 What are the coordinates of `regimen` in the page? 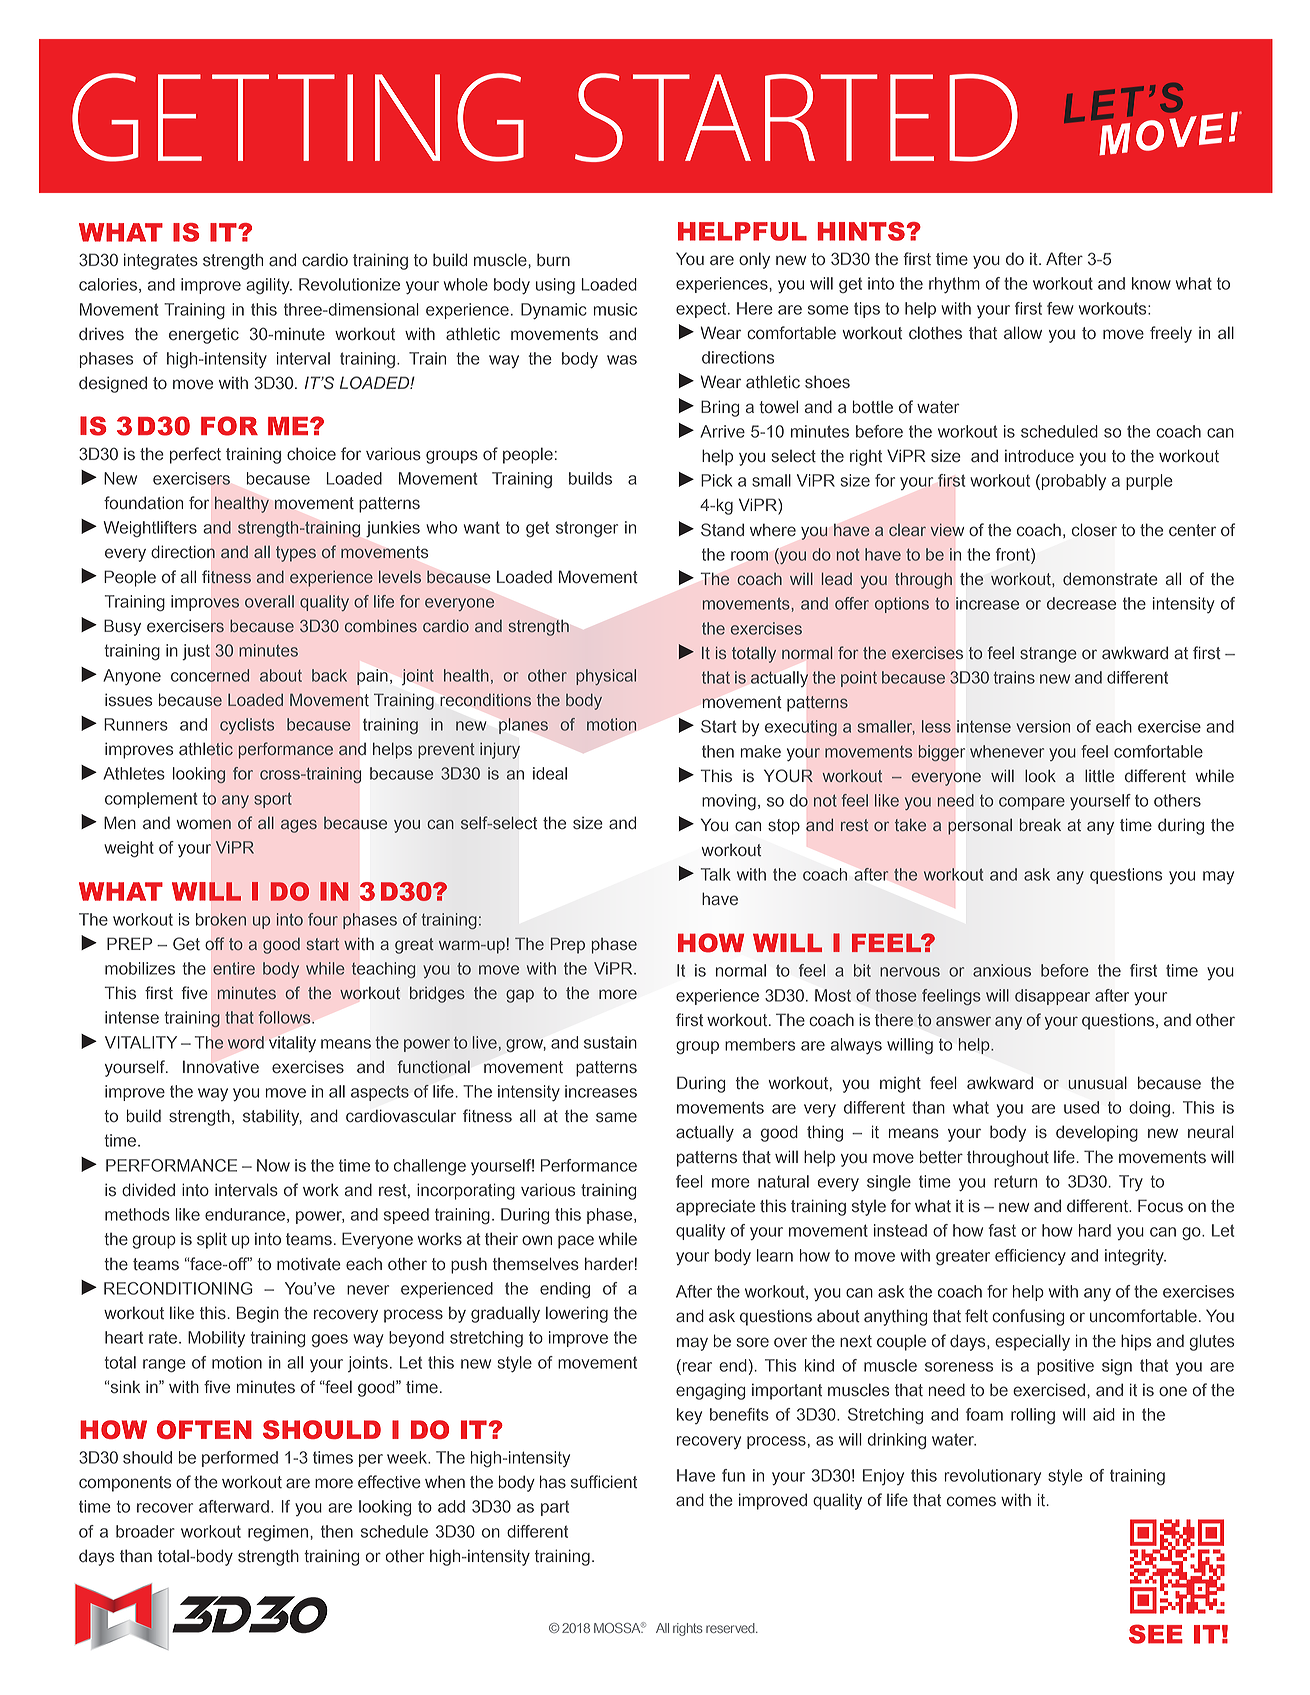 It's located at (279, 1533).
